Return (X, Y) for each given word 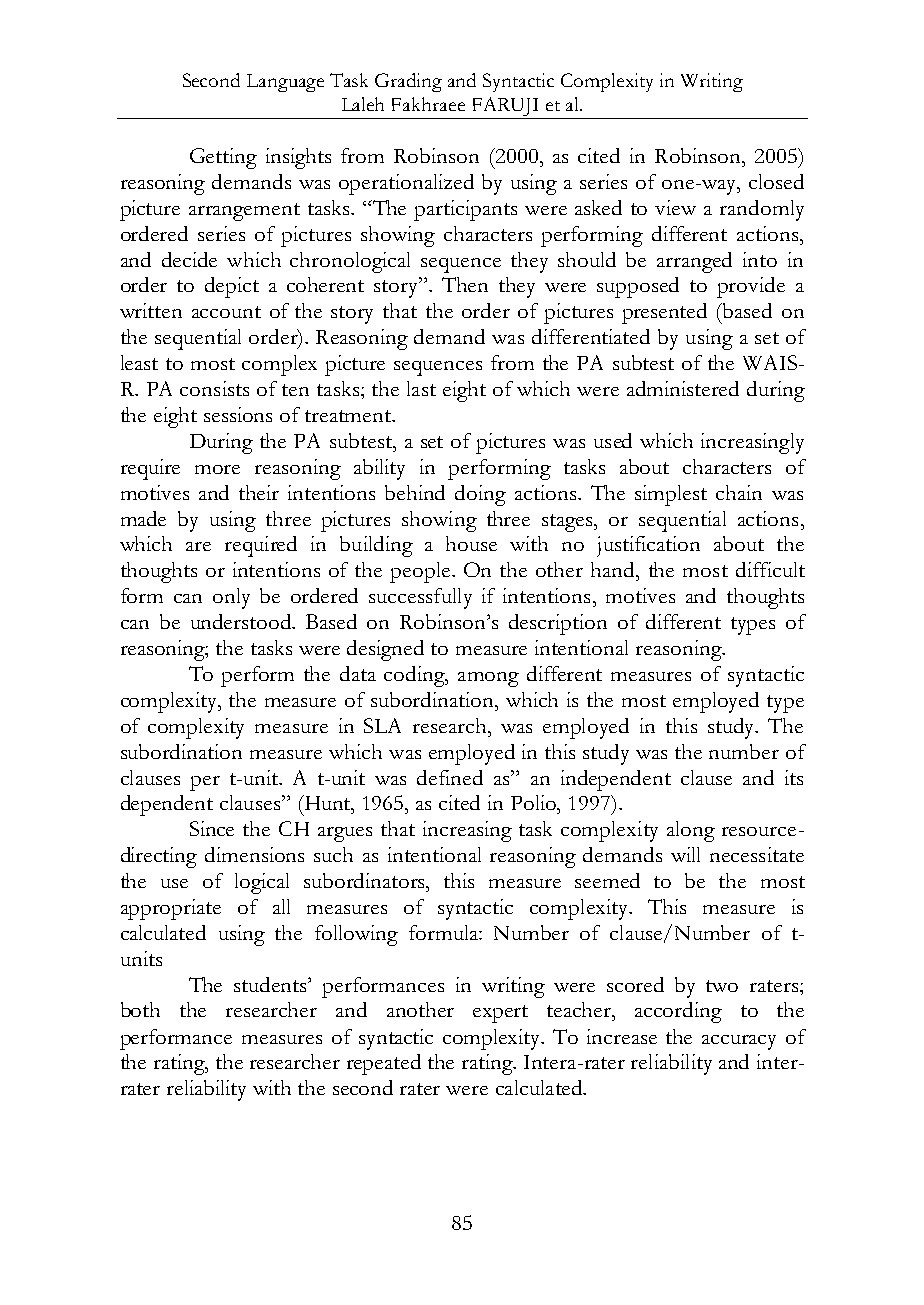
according (678, 1012)
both (140, 1009)
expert (500, 1014)
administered (683, 388)
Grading (408, 82)
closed (776, 181)
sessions (238, 414)
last (421, 388)
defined (450, 777)
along (691, 831)
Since (212, 828)
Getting (223, 158)
